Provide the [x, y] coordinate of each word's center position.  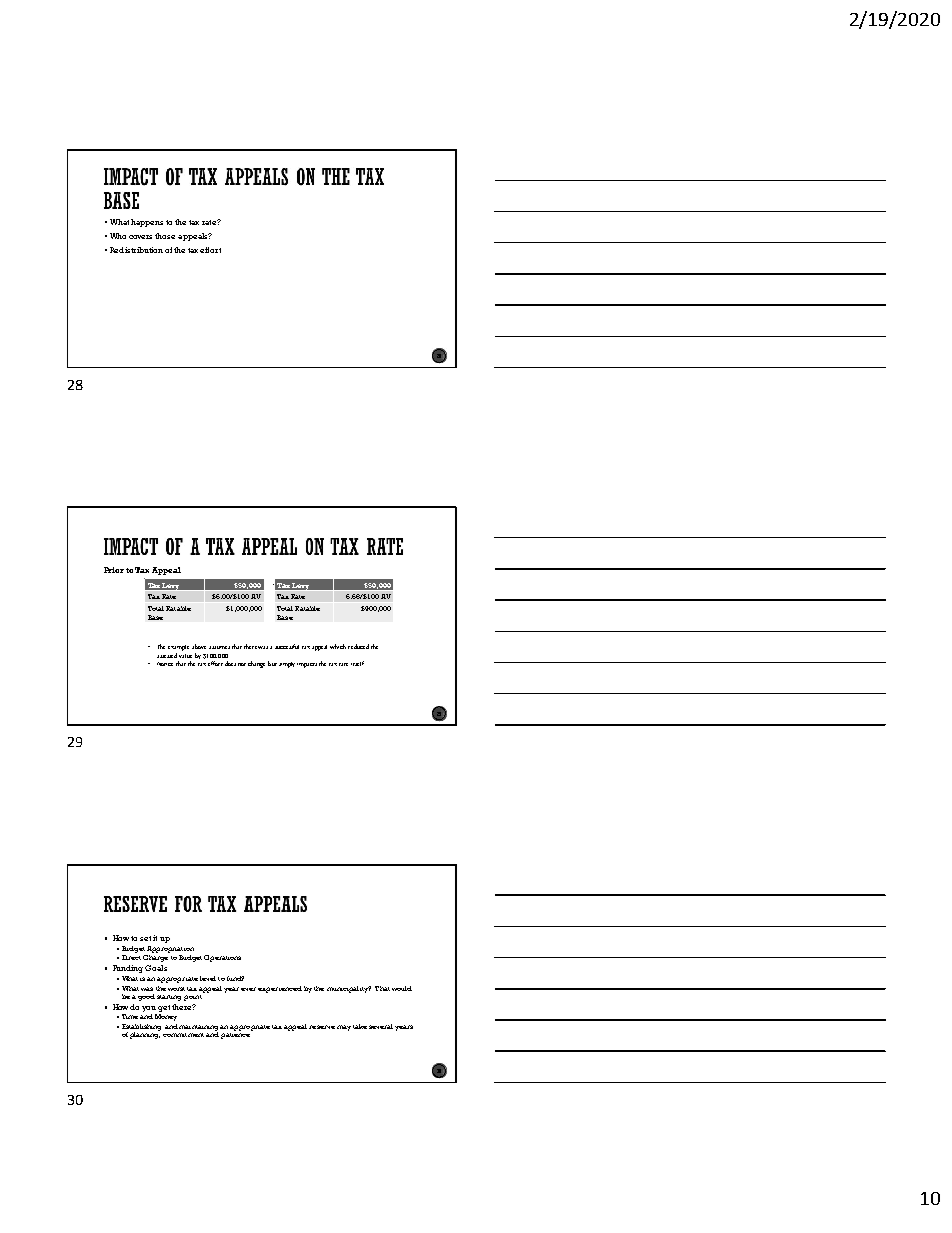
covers [140, 237]
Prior [114, 570]
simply [287, 665]
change [256, 664]
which [338, 646]
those [165, 236]
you [149, 1009]
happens [147, 223]
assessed [167, 655]
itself [357, 663]
